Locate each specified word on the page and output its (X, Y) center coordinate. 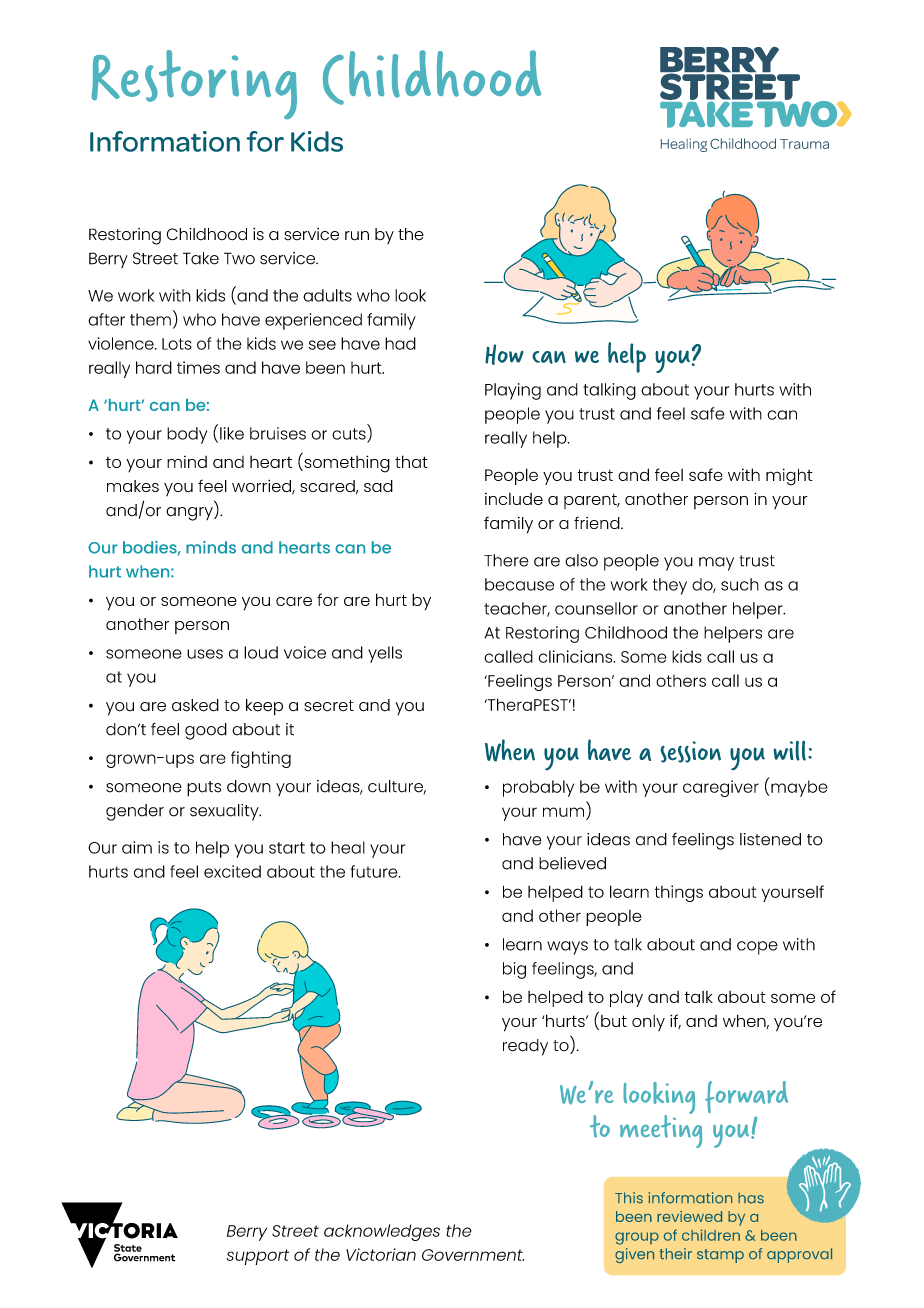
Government (473, 1255)
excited (232, 871)
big (514, 970)
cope (757, 948)
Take (201, 258)
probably (538, 788)
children (711, 1235)
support (258, 1257)
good (206, 731)
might (789, 477)
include (514, 499)
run (357, 236)
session (691, 752)
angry (190, 514)
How (504, 354)
